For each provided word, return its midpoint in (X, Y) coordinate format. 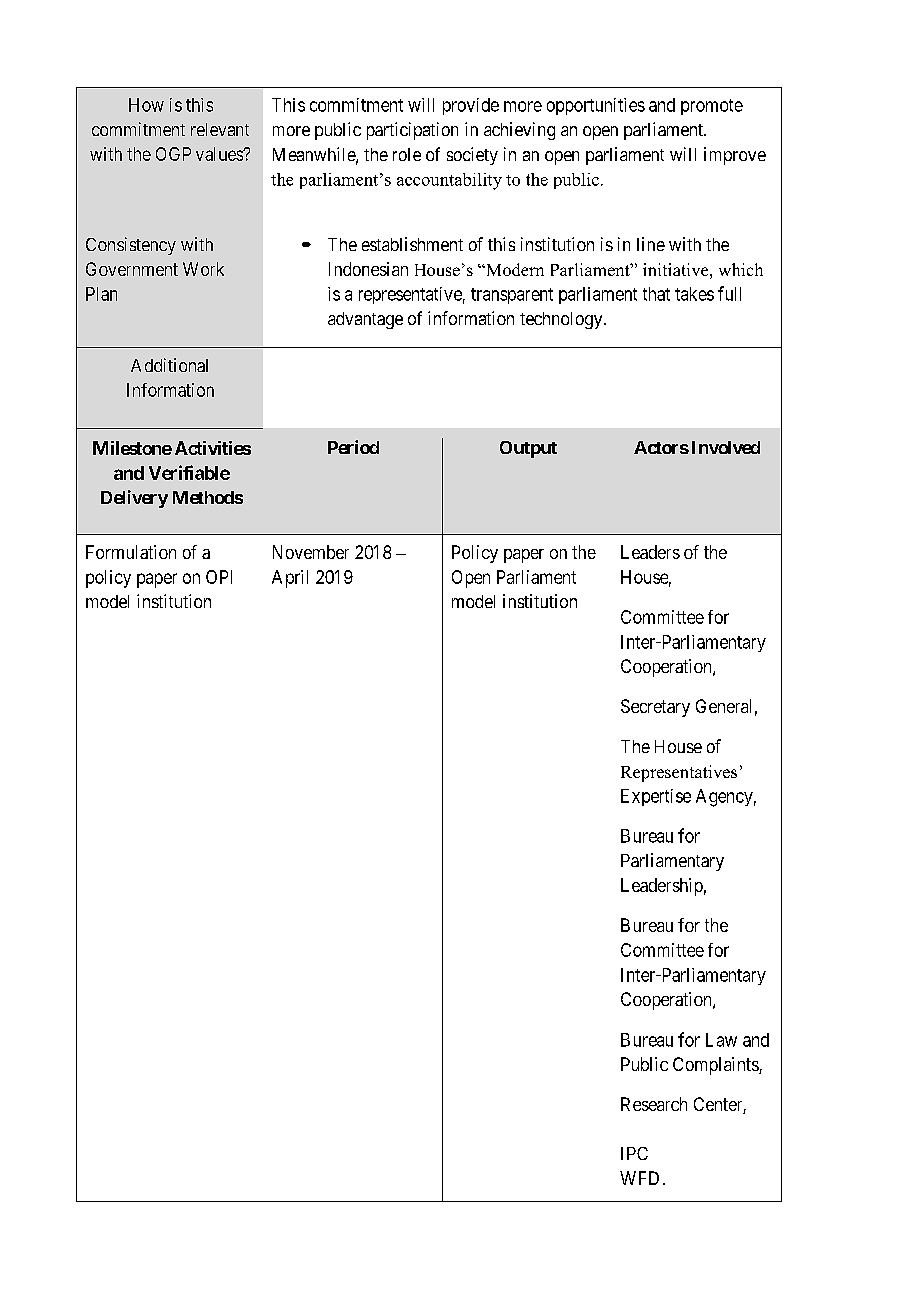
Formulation (131, 552)
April (290, 579)
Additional (169, 365)
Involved (726, 447)
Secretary (655, 708)
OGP (173, 154)
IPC (634, 1153)
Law (721, 1040)
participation (412, 131)
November (311, 552)
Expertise (656, 797)
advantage (365, 320)
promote (712, 107)
